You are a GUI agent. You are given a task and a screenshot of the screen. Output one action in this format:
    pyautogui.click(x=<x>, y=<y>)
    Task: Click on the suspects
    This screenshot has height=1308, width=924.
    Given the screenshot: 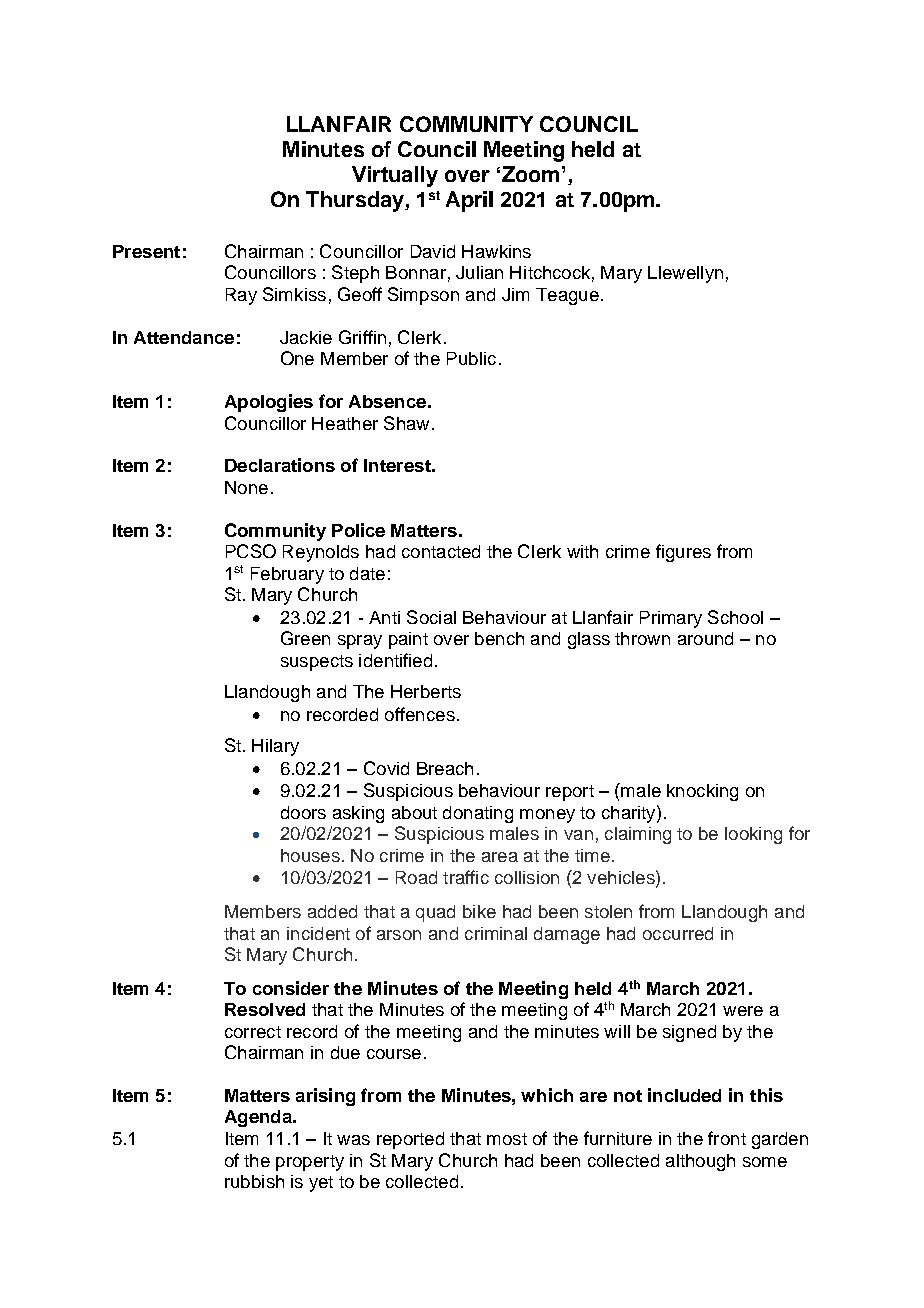 What is the action you would take?
    pyautogui.click(x=317, y=663)
